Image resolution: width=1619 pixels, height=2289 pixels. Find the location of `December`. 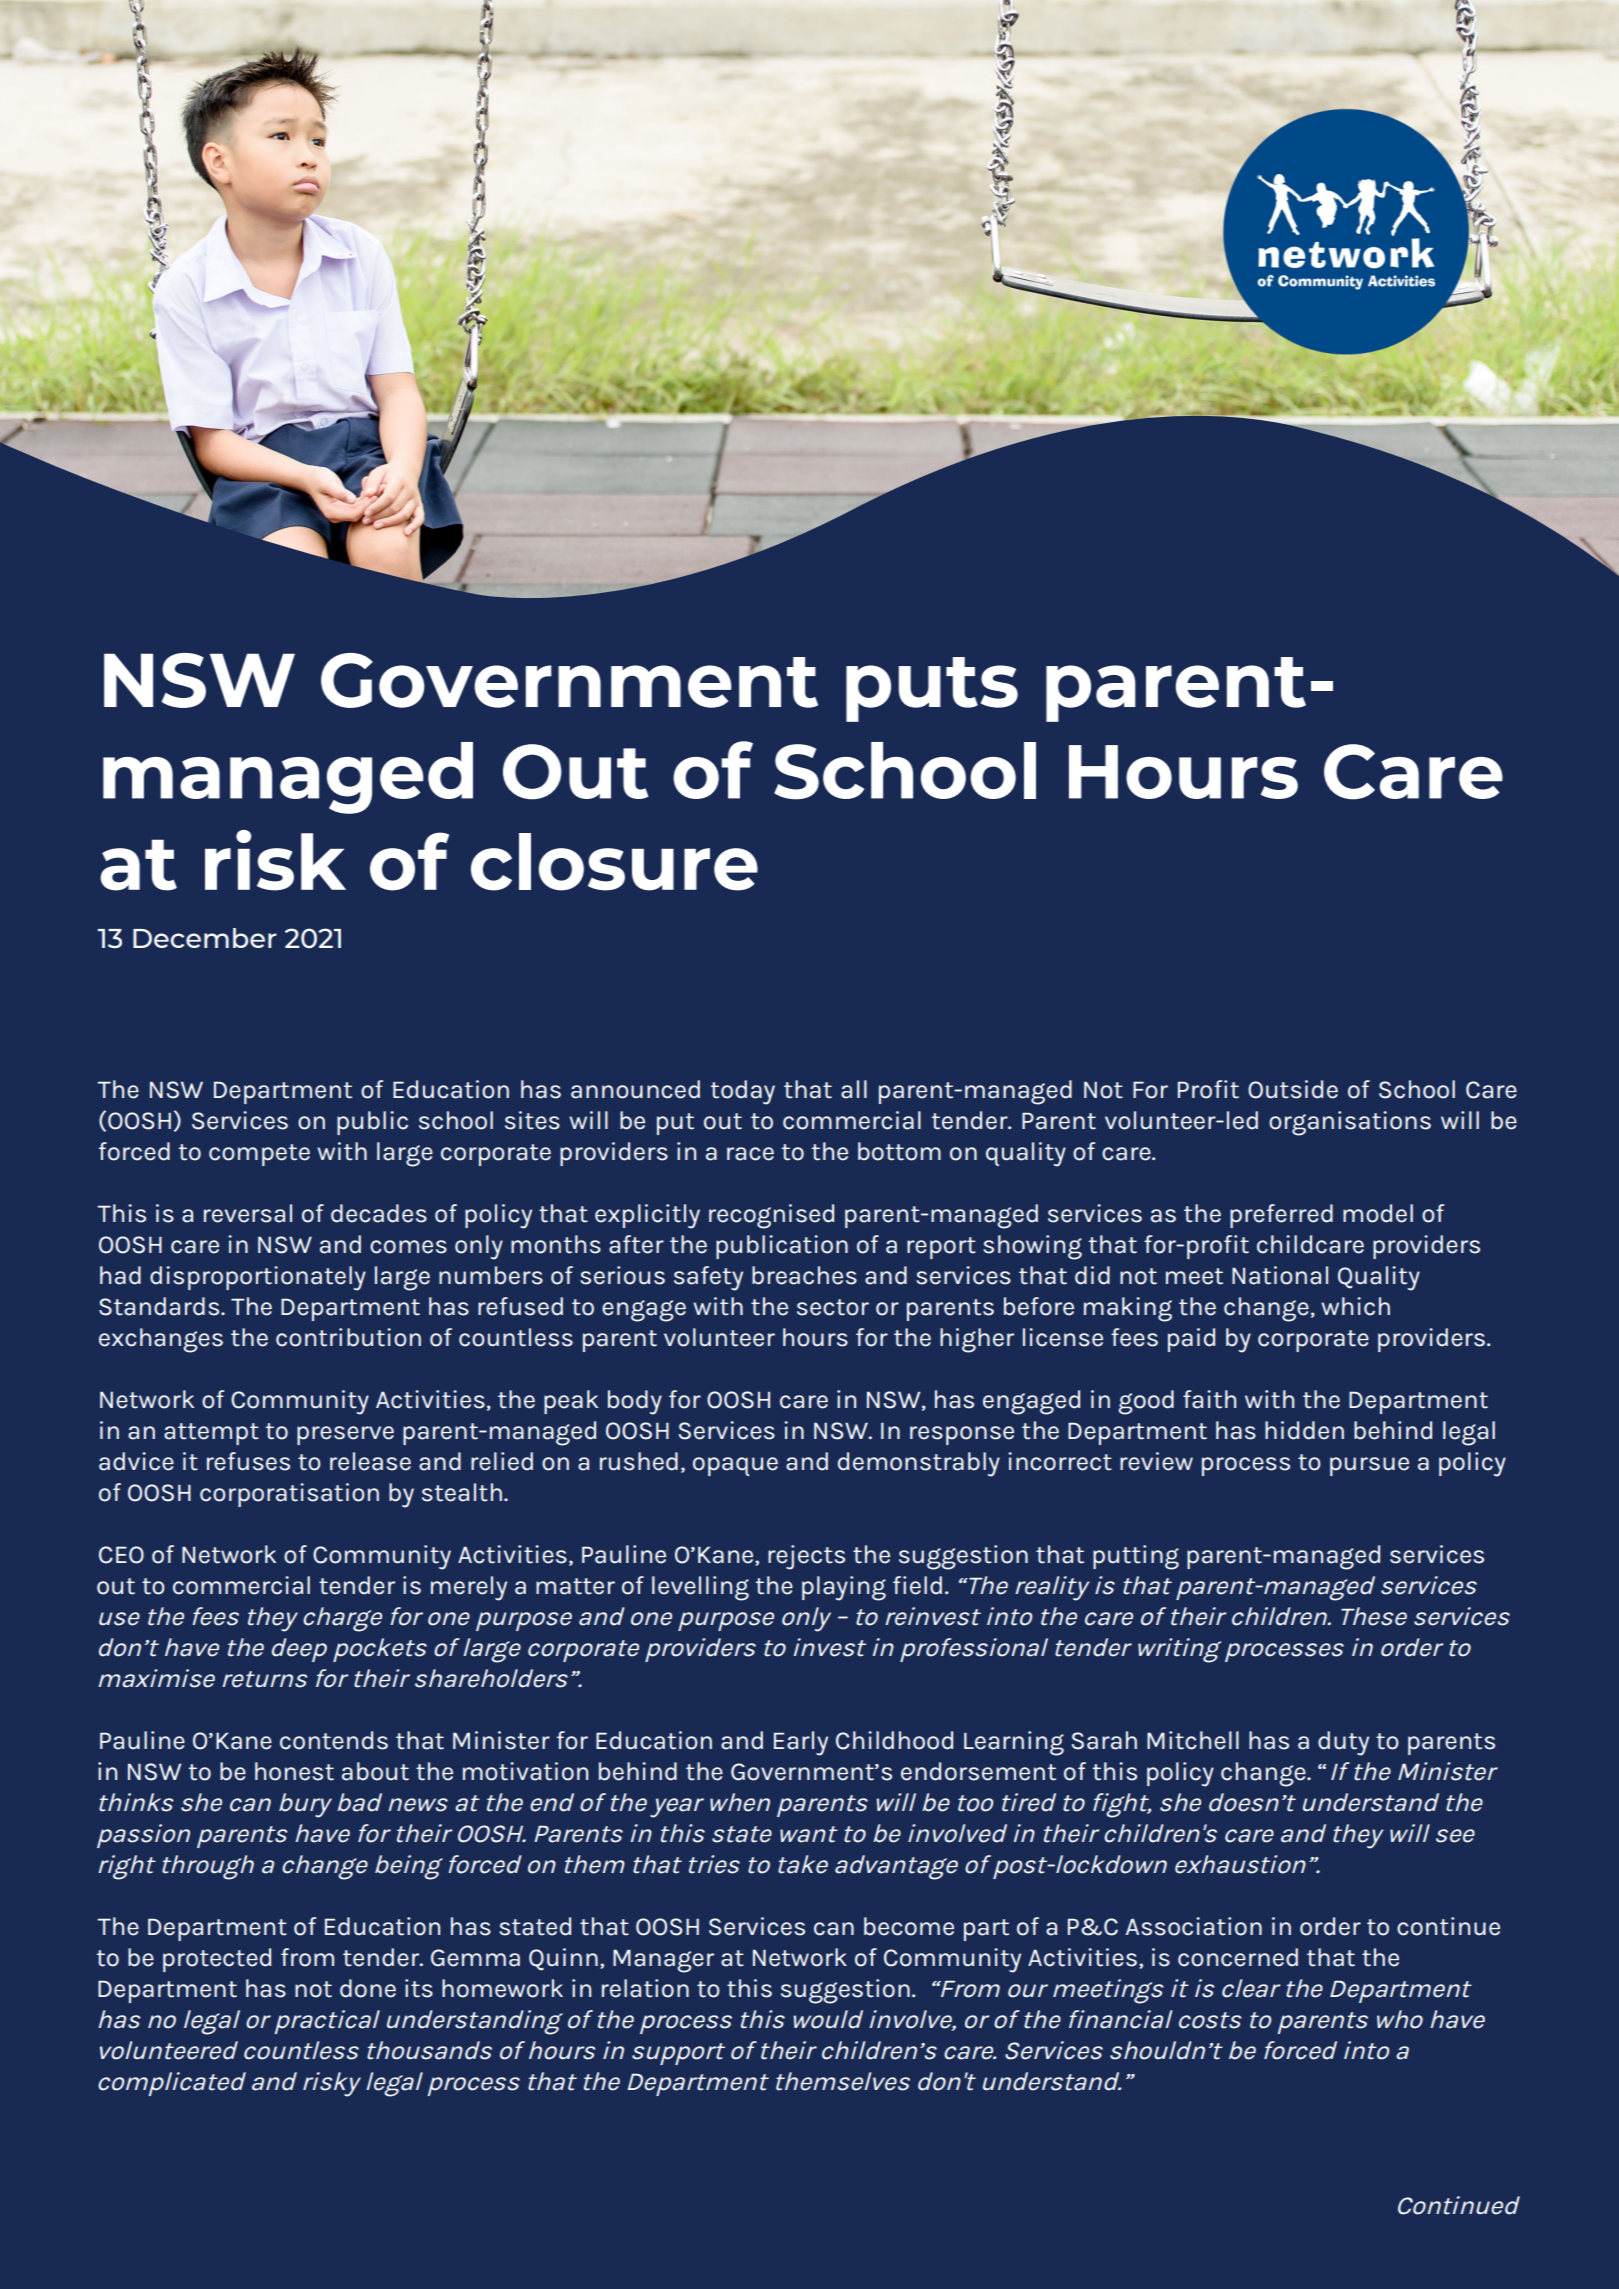

December is located at coordinates (205, 938).
